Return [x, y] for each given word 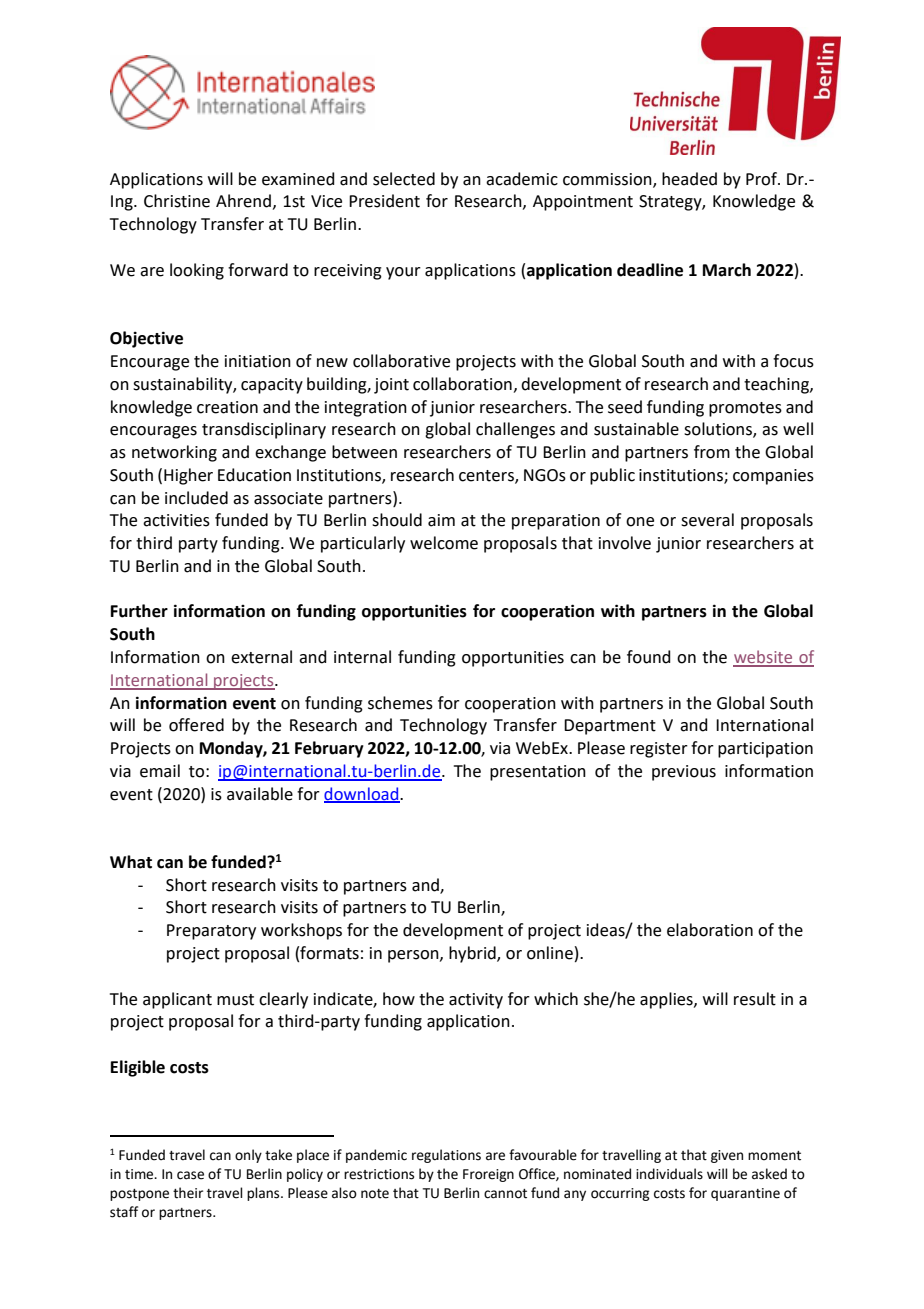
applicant [177, 1000]
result [755, 999]
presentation [538, 773]
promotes [745, 409]
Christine [177, 201]
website [764, 658]
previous [684, 773]
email [160, 771]
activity [476, 1001]
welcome [444, 543]
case [190, 1175]
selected [404, 179]
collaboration [462, 384]
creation [227, 407]
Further [139, 611]
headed [689, 179]
